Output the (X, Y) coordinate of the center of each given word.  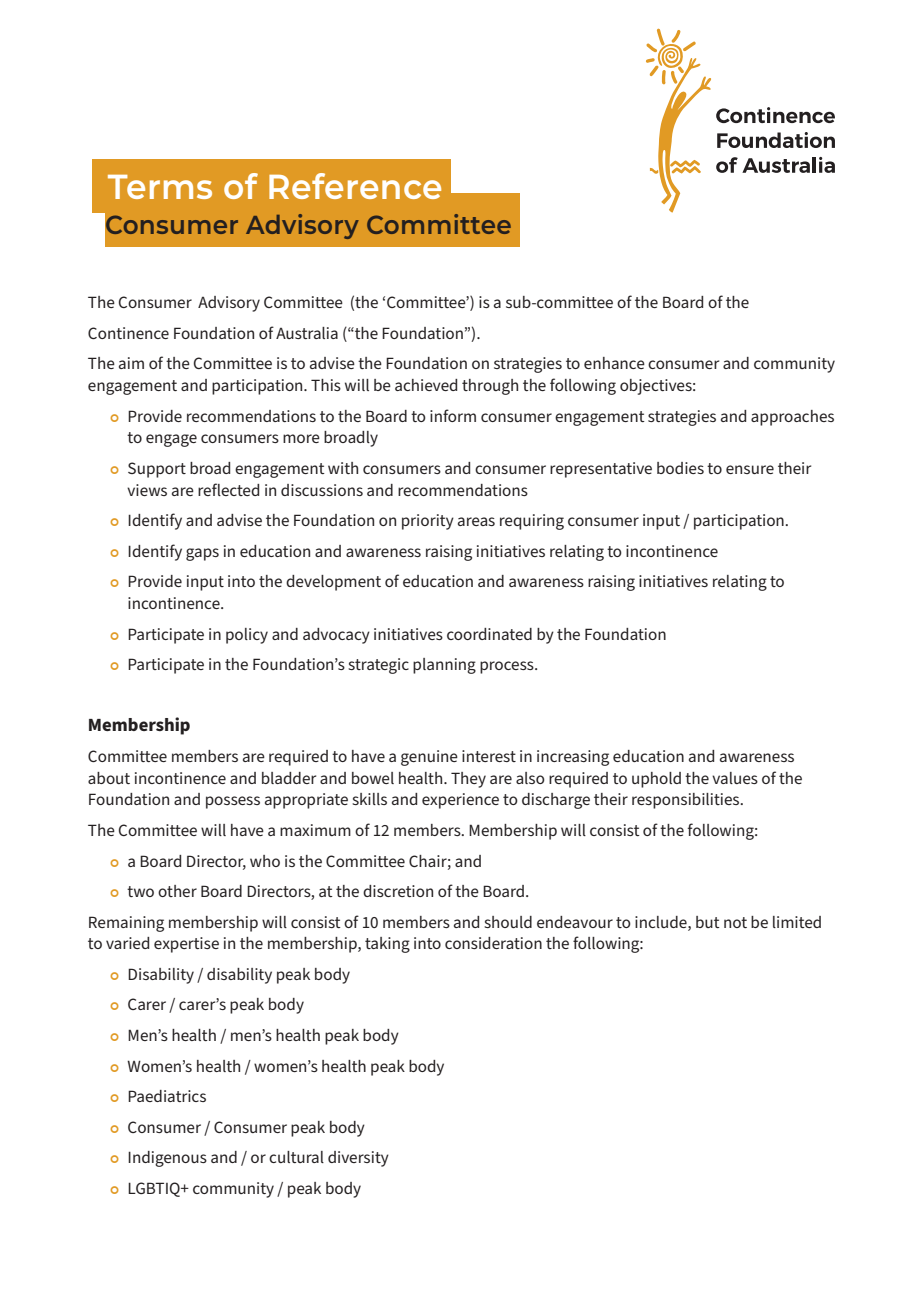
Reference (355, 186)
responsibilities (687, 801)
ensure (750, 469)
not (735, 922)
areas (476, 521)
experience (460, 801)
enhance (614, 363)
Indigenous (167, 1159)
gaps (202, 554)
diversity (358, 1159)
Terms (160, 187)
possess (233, 802)
